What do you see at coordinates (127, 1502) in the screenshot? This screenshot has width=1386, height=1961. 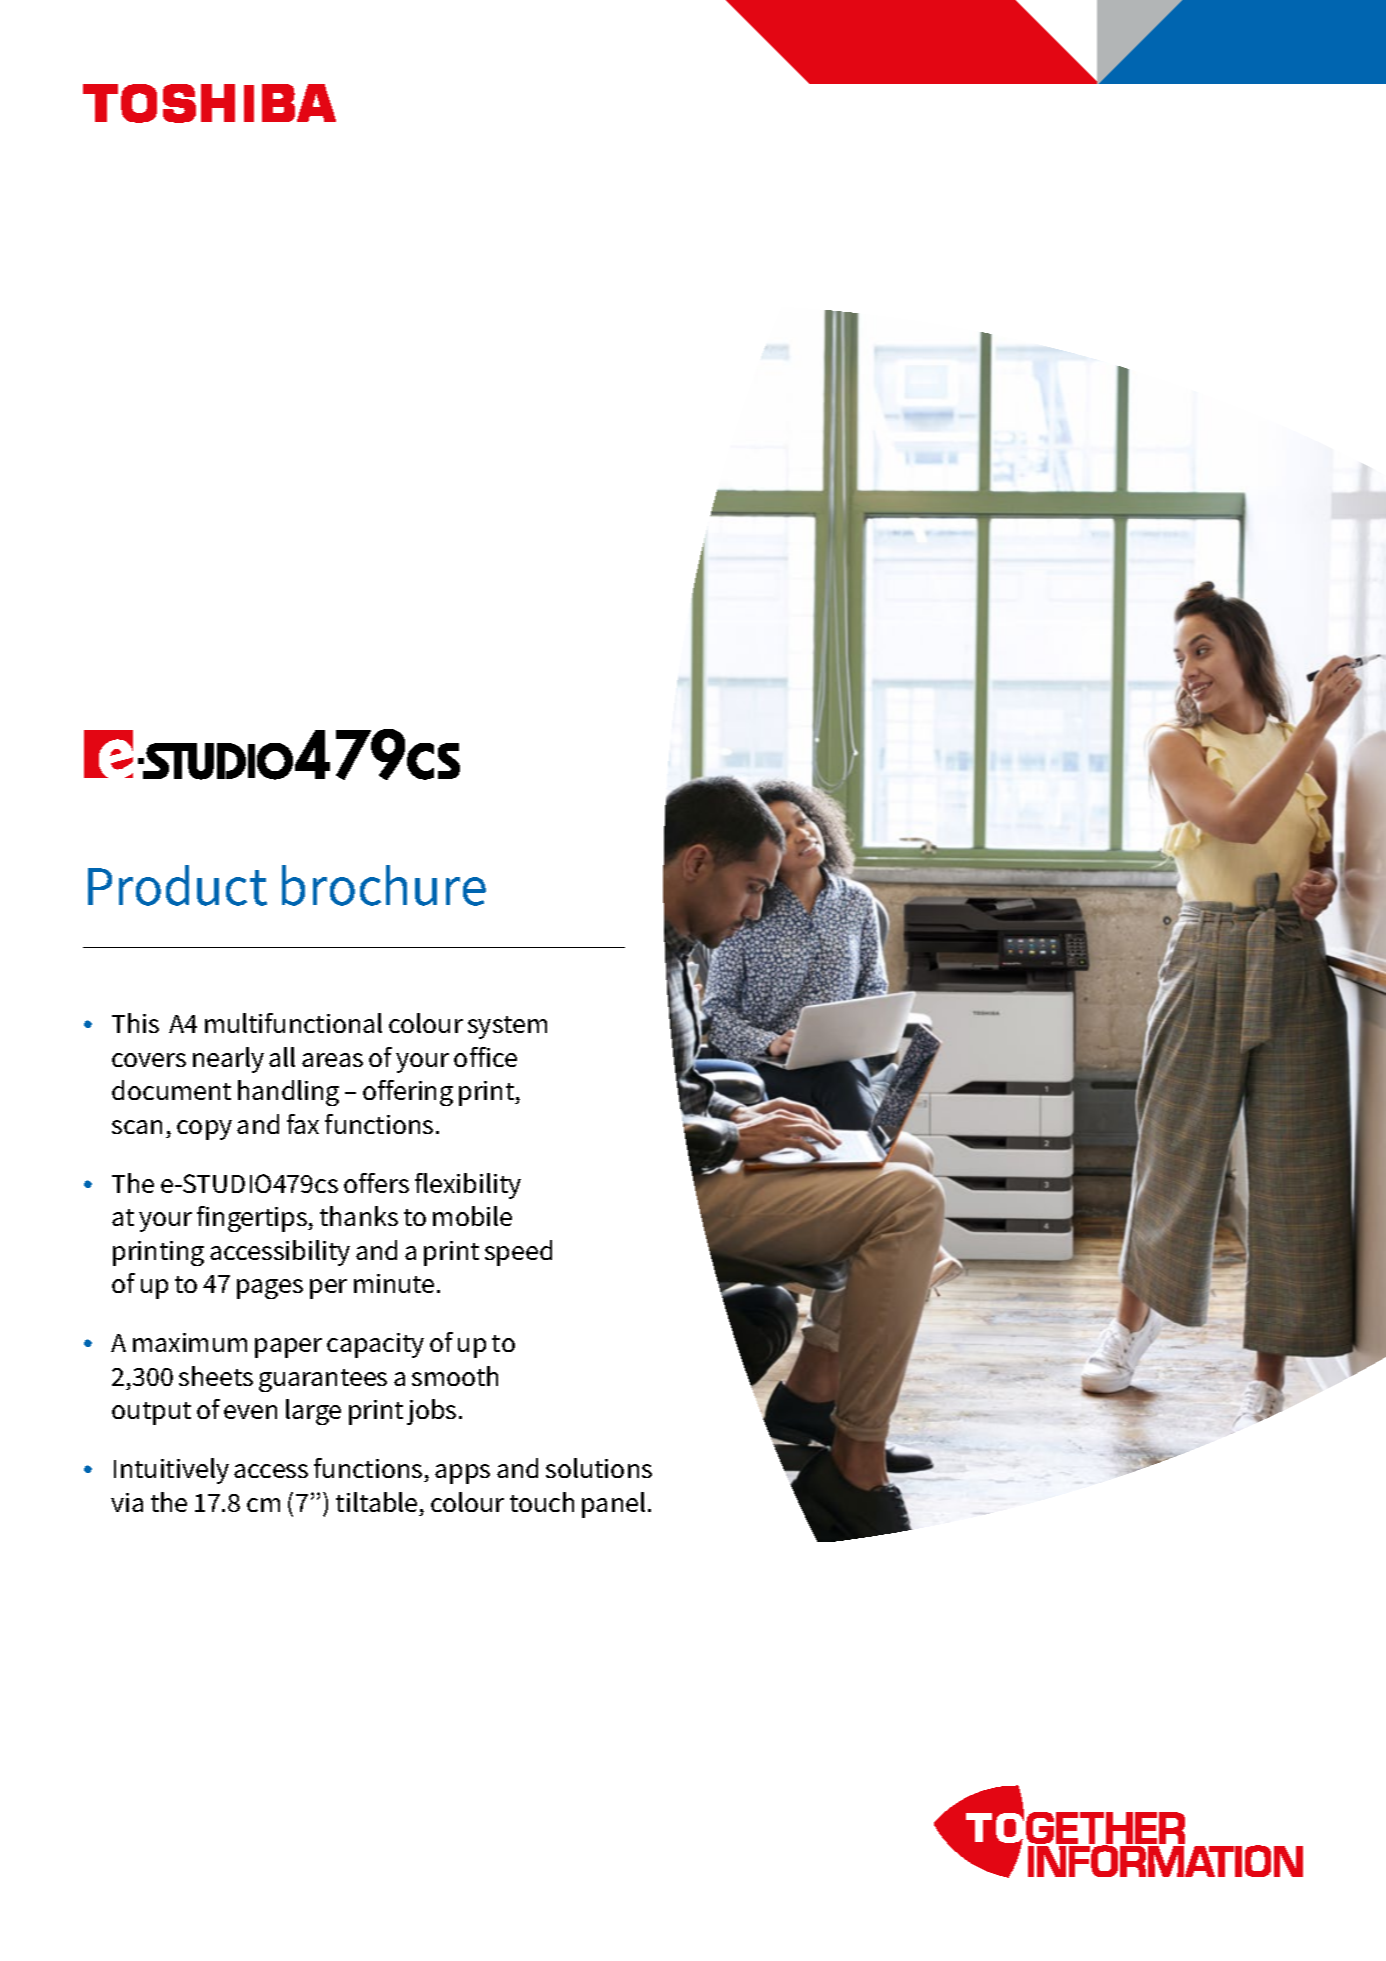 I see `via` at bounding box center [127, 1502].
